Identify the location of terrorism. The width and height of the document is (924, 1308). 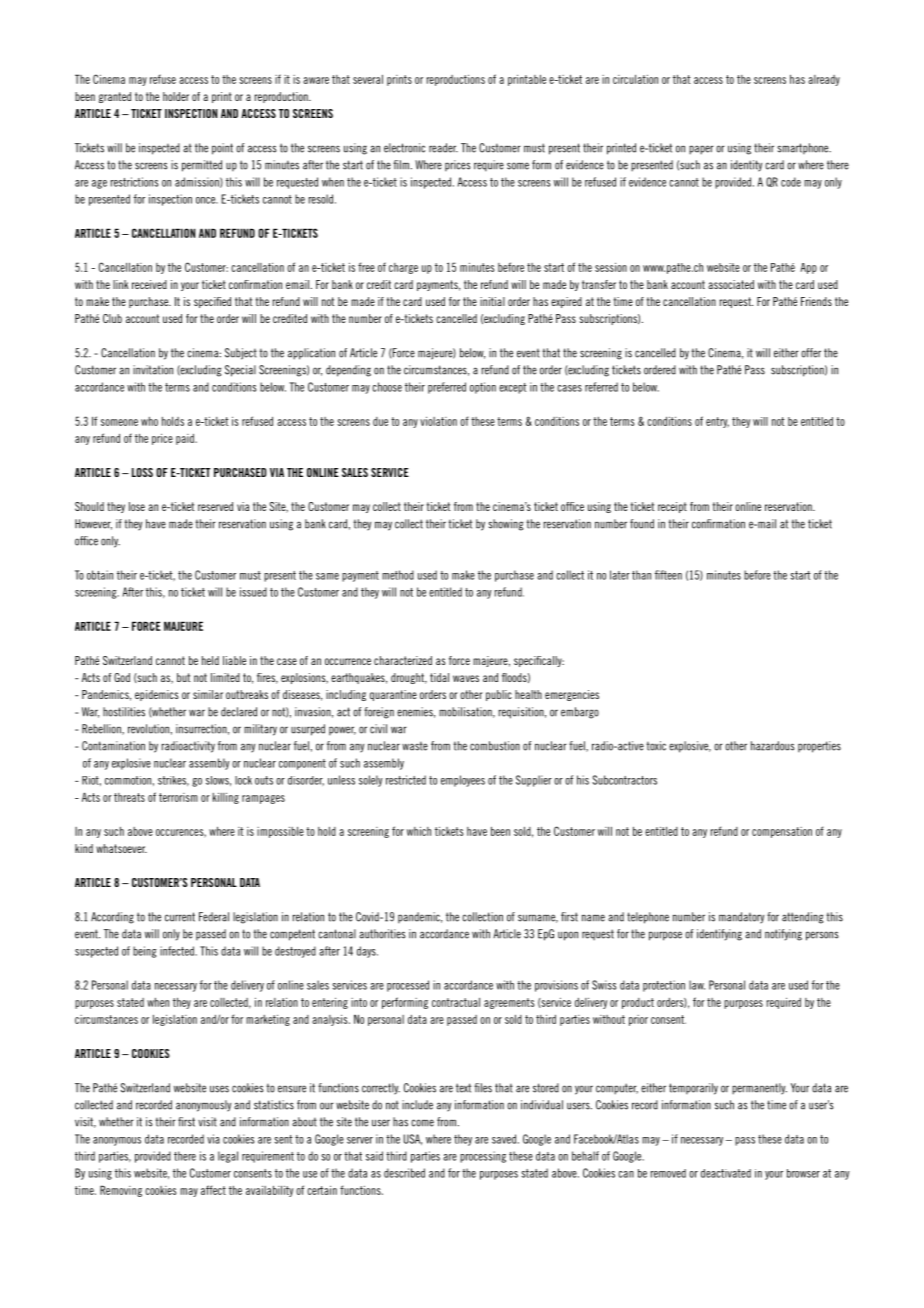
(178, 797).
